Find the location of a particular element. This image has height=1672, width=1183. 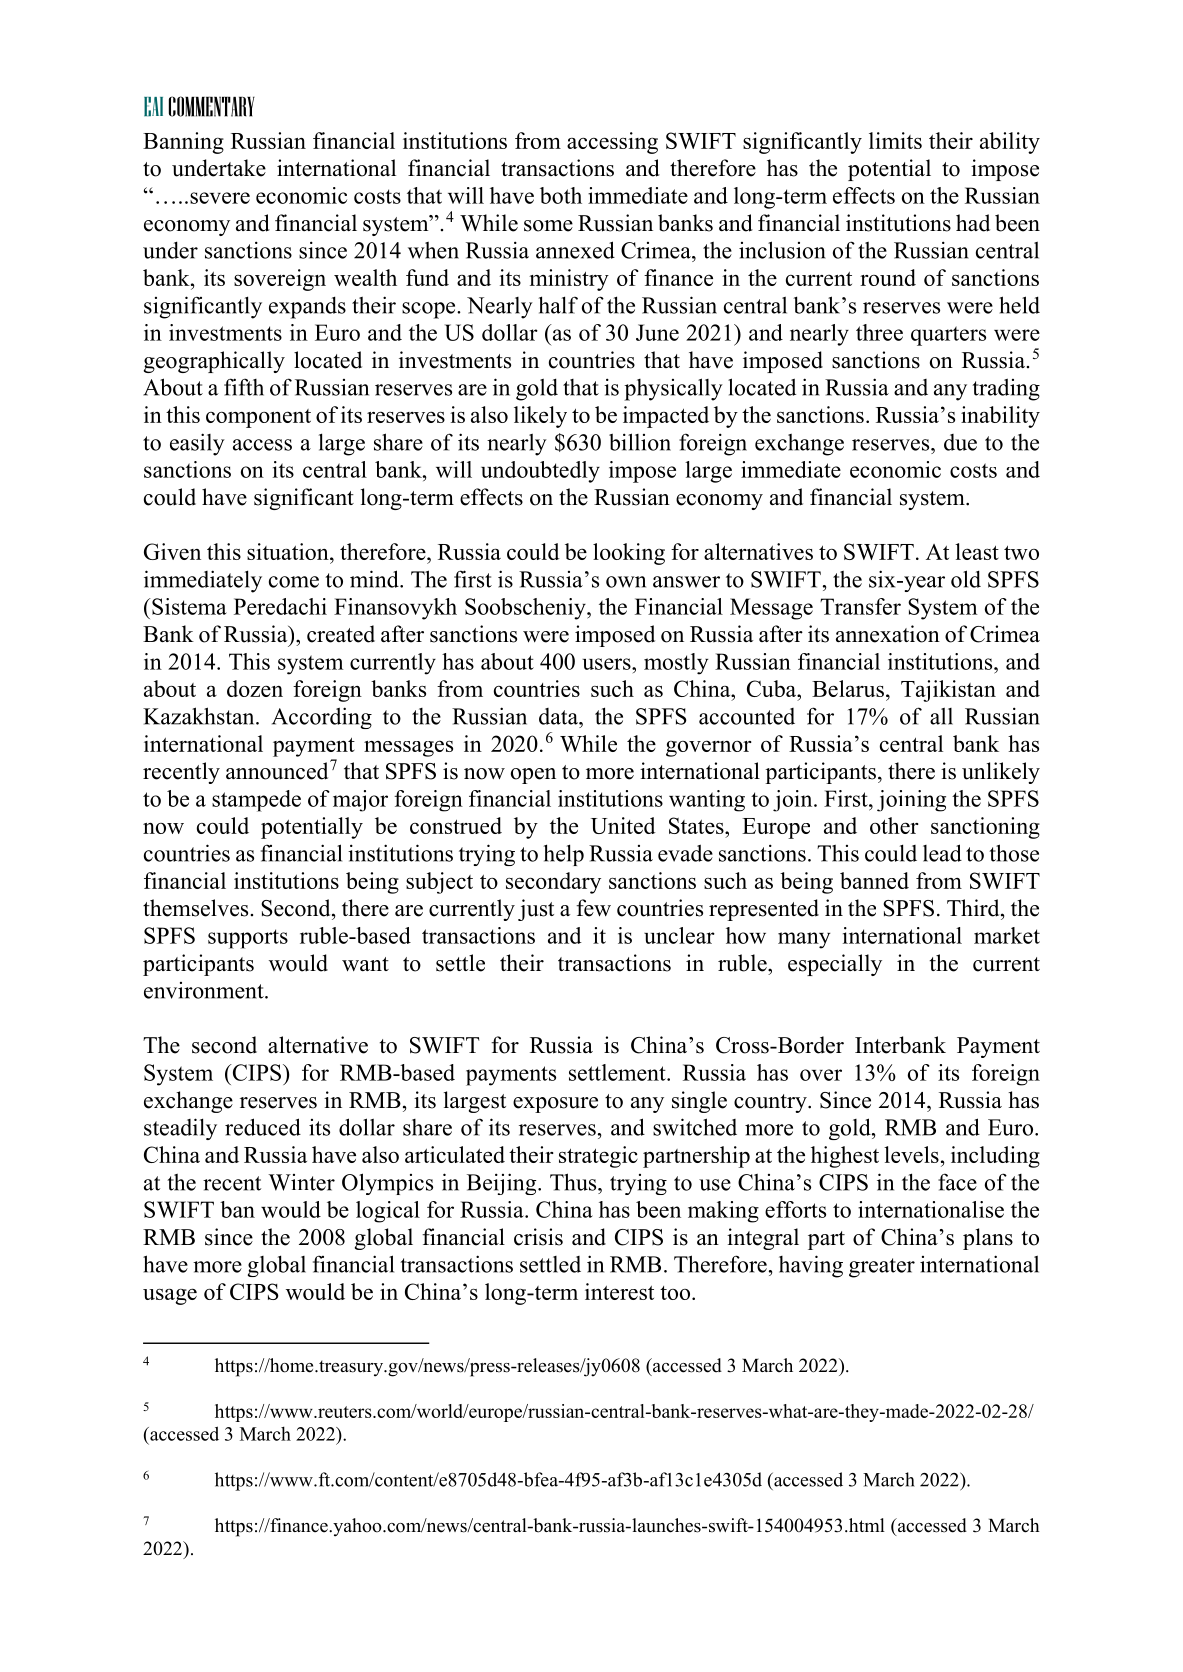

due is located at coordinates (960, 442).
